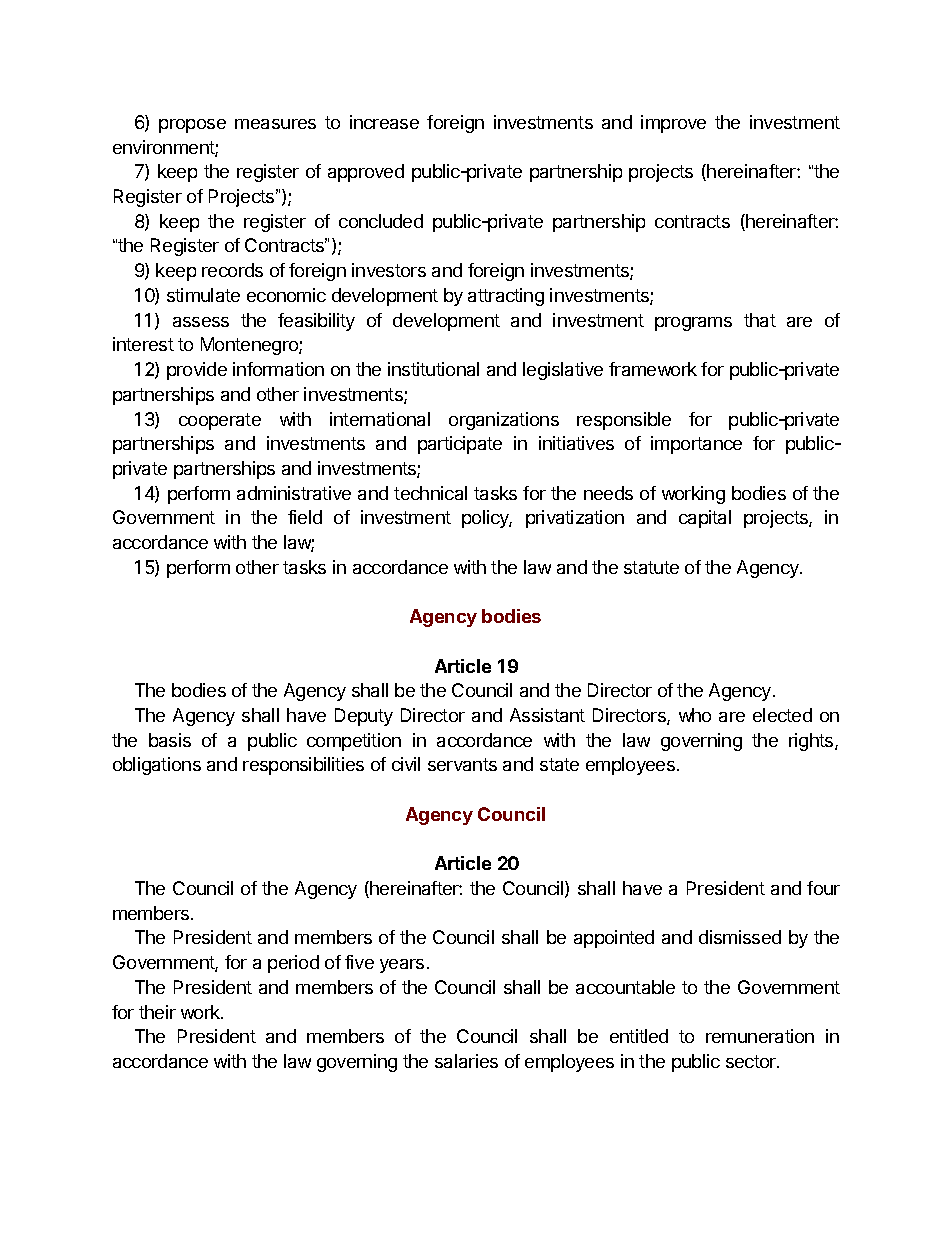 This screenshot has height=1233, width=952. I want to click on servants, so click(462, 764).
